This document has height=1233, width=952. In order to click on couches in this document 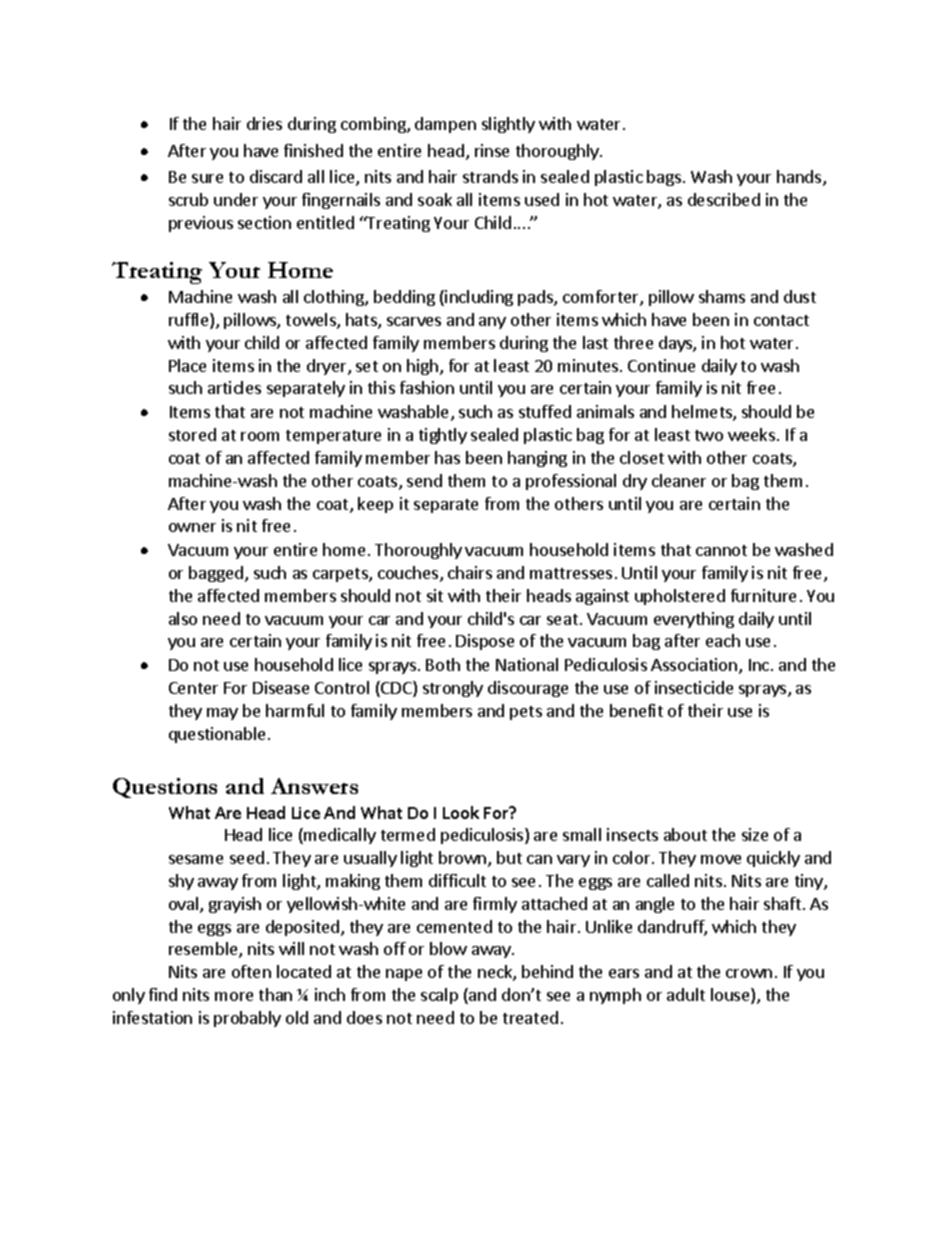, I will do `click(409, 574)`.
